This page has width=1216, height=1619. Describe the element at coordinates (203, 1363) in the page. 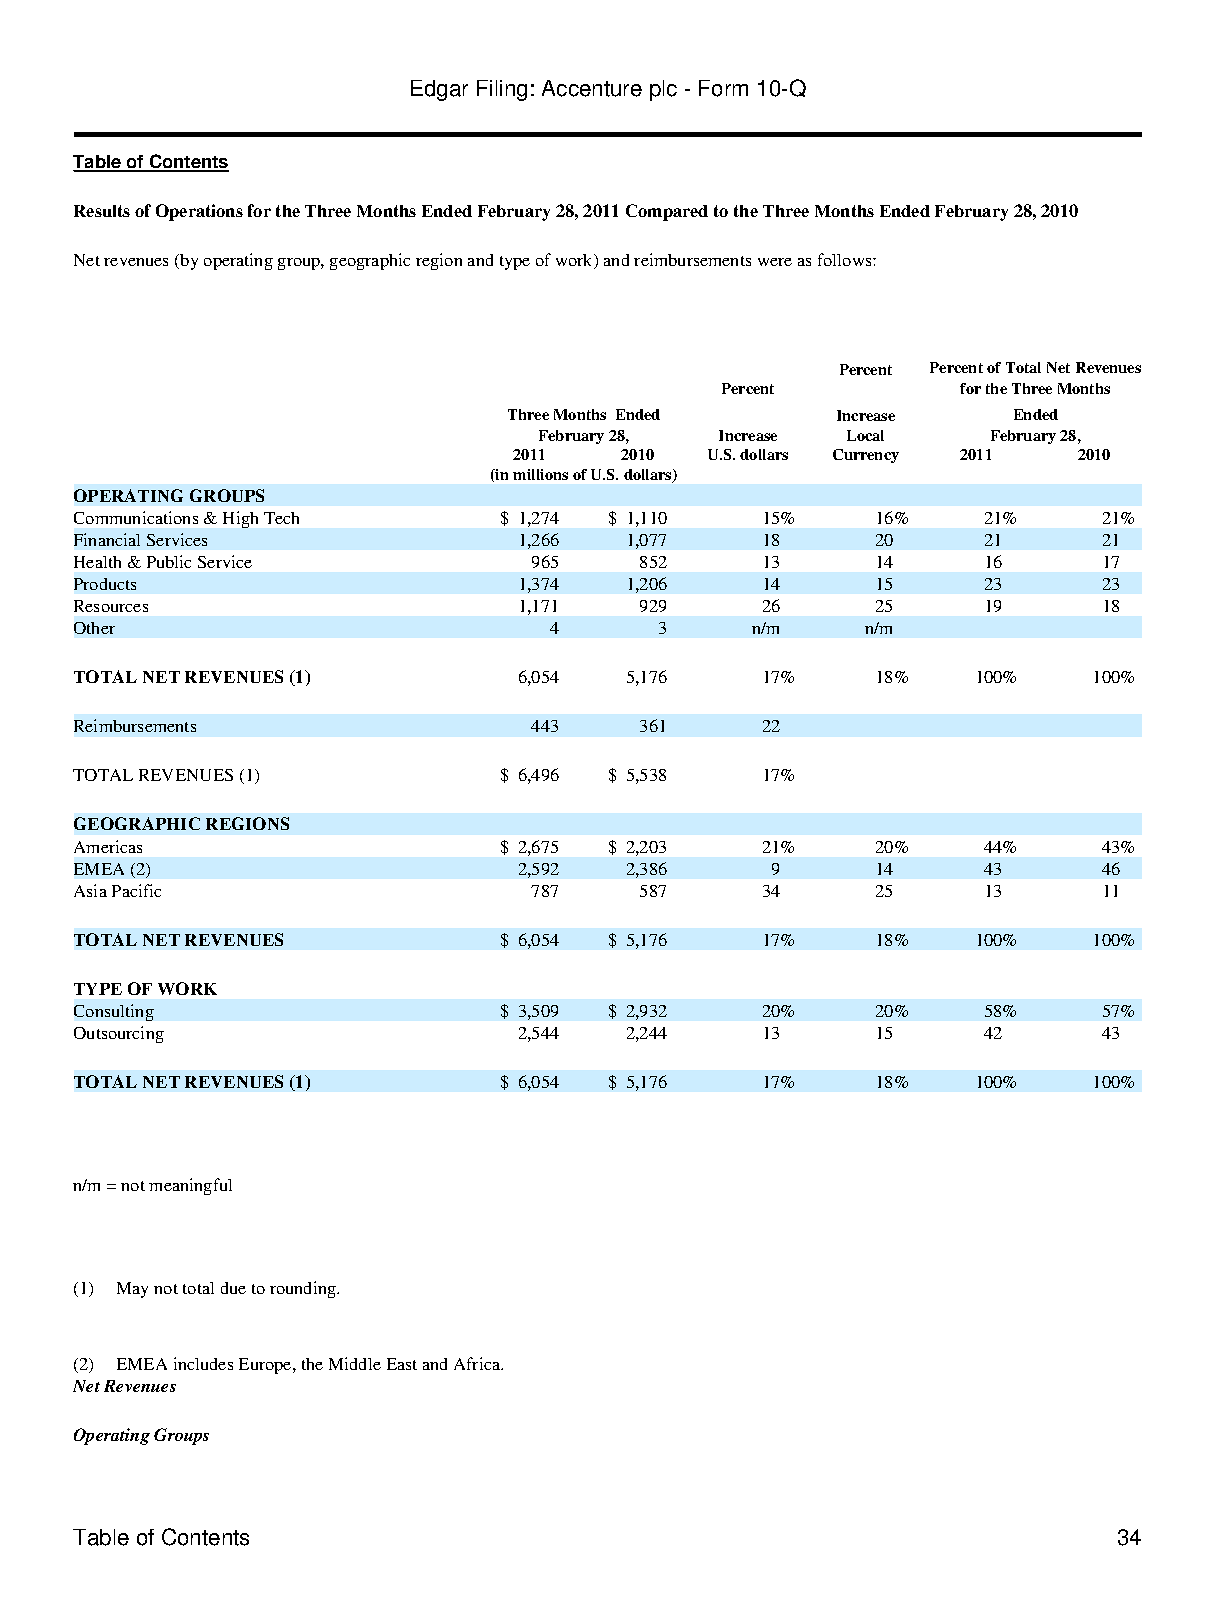

I see `includes` at that location.
